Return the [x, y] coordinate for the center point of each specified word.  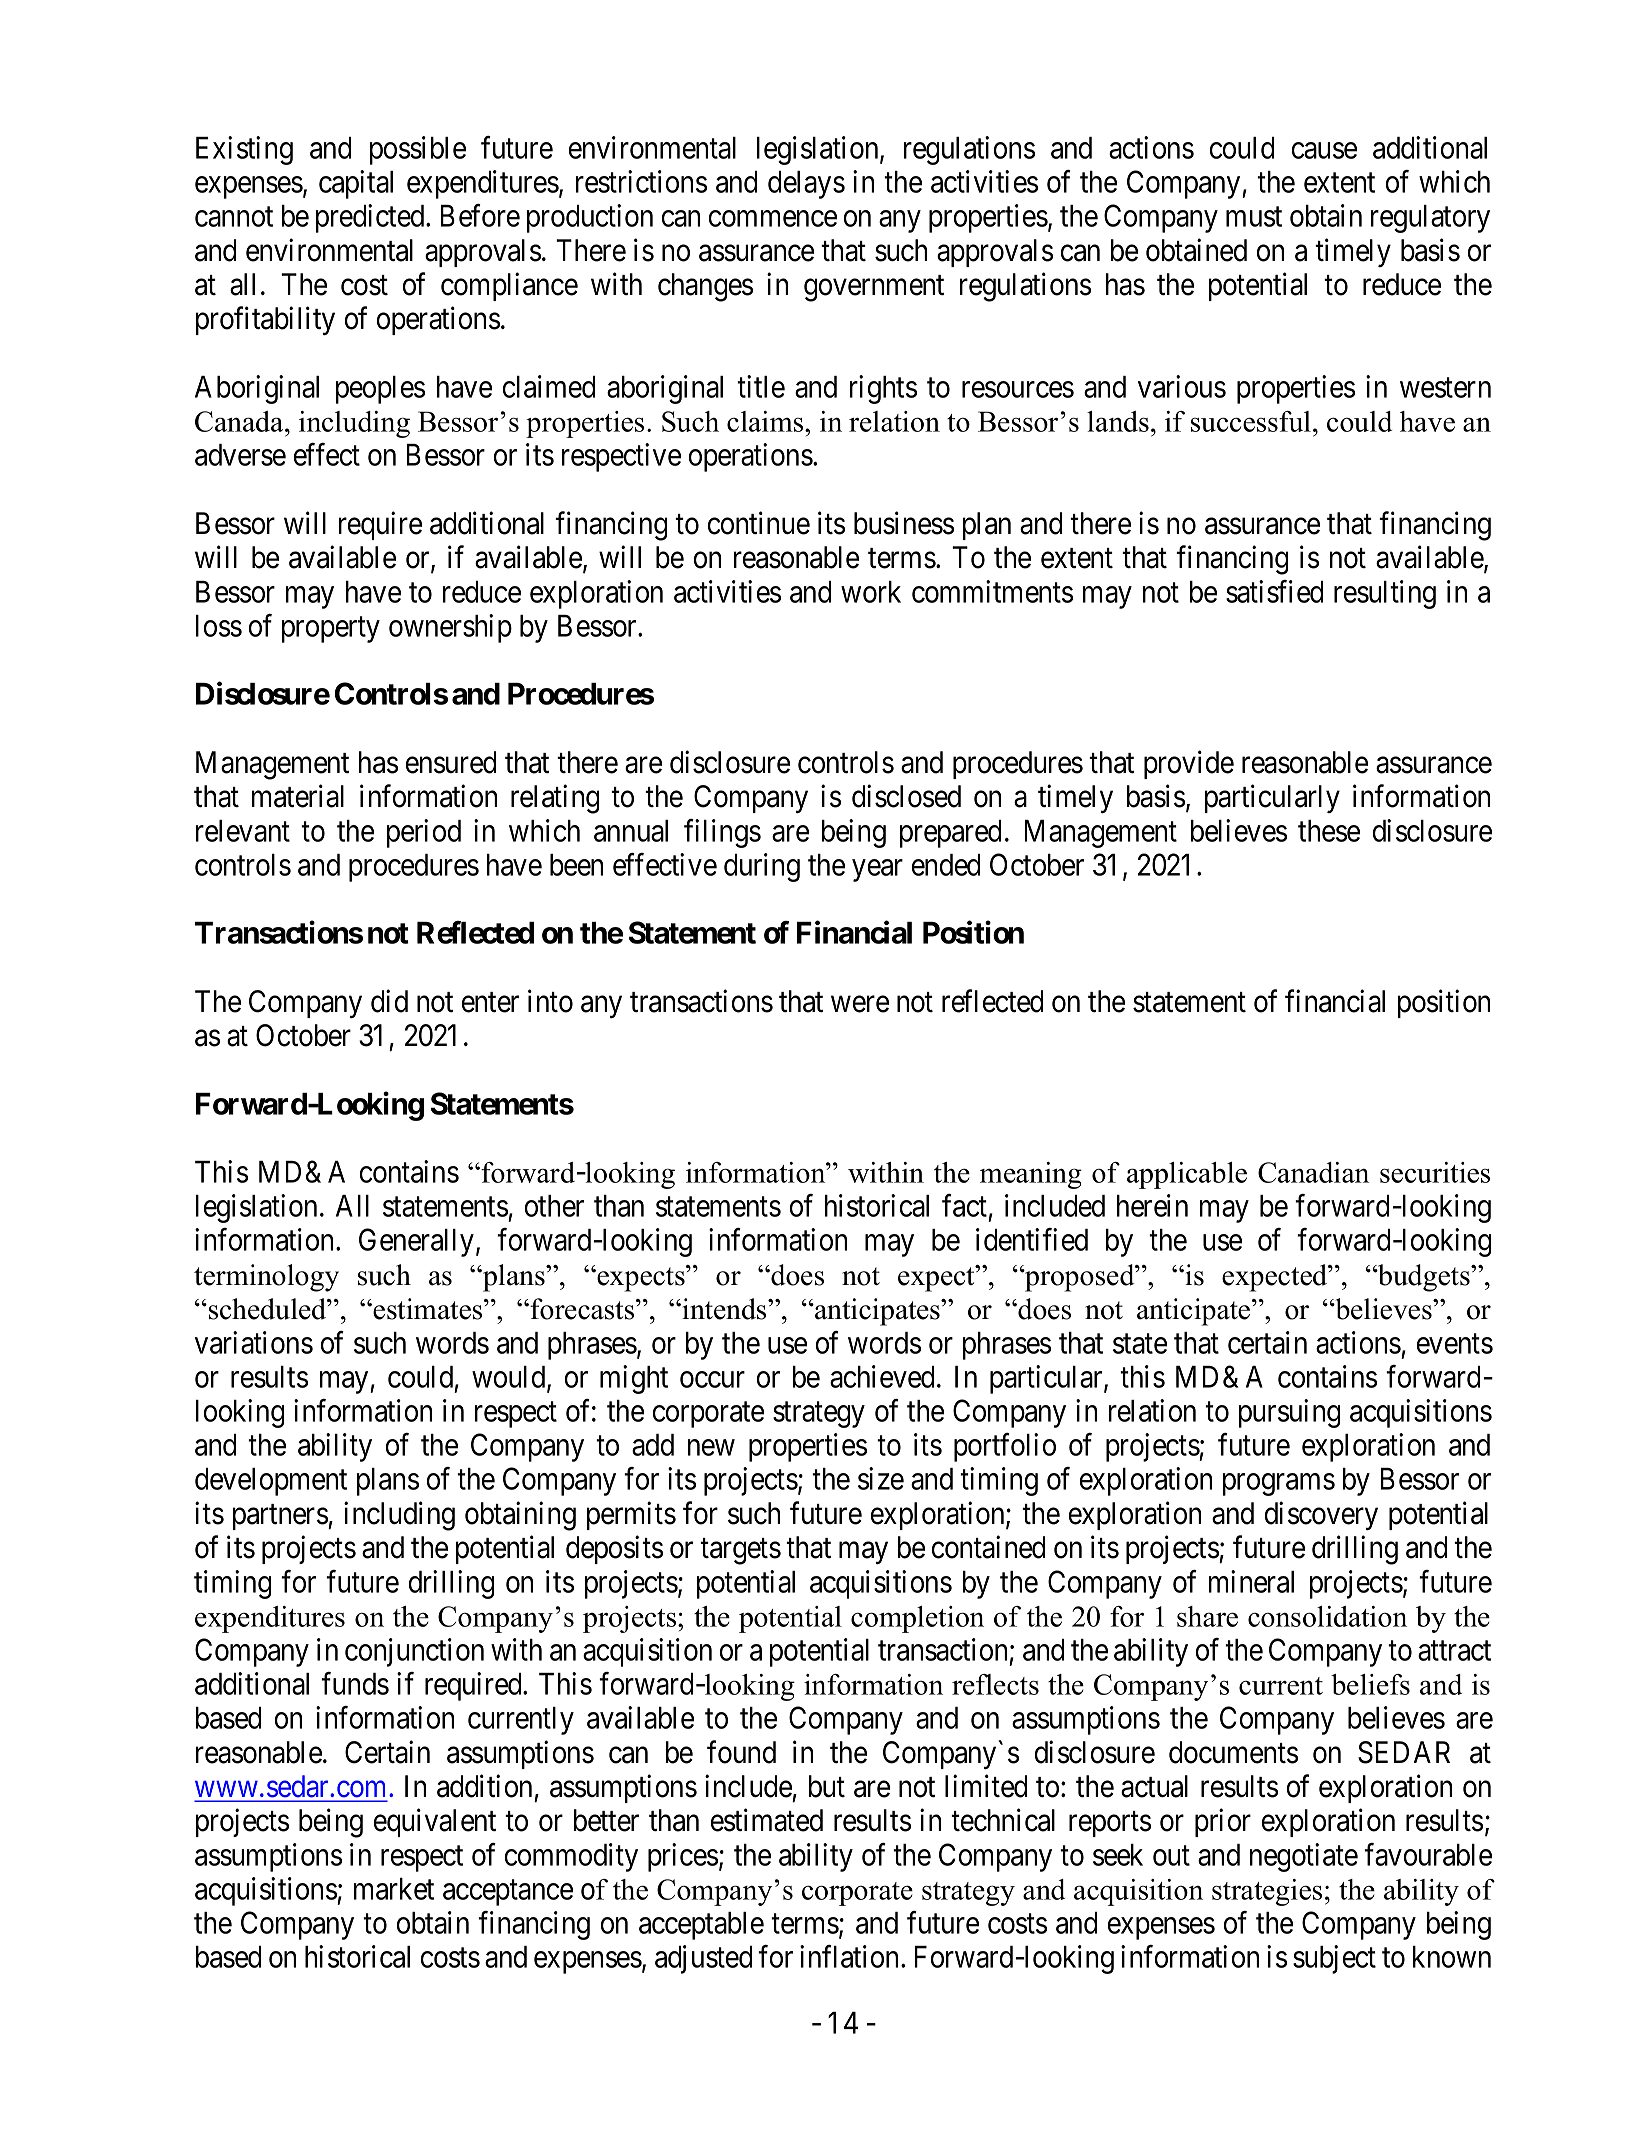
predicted [371, 218]
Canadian [1313, 1172]
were [860, 1004]
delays [806, 185]
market [394, 1889]
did [389, 1001]
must [1254, 217]
